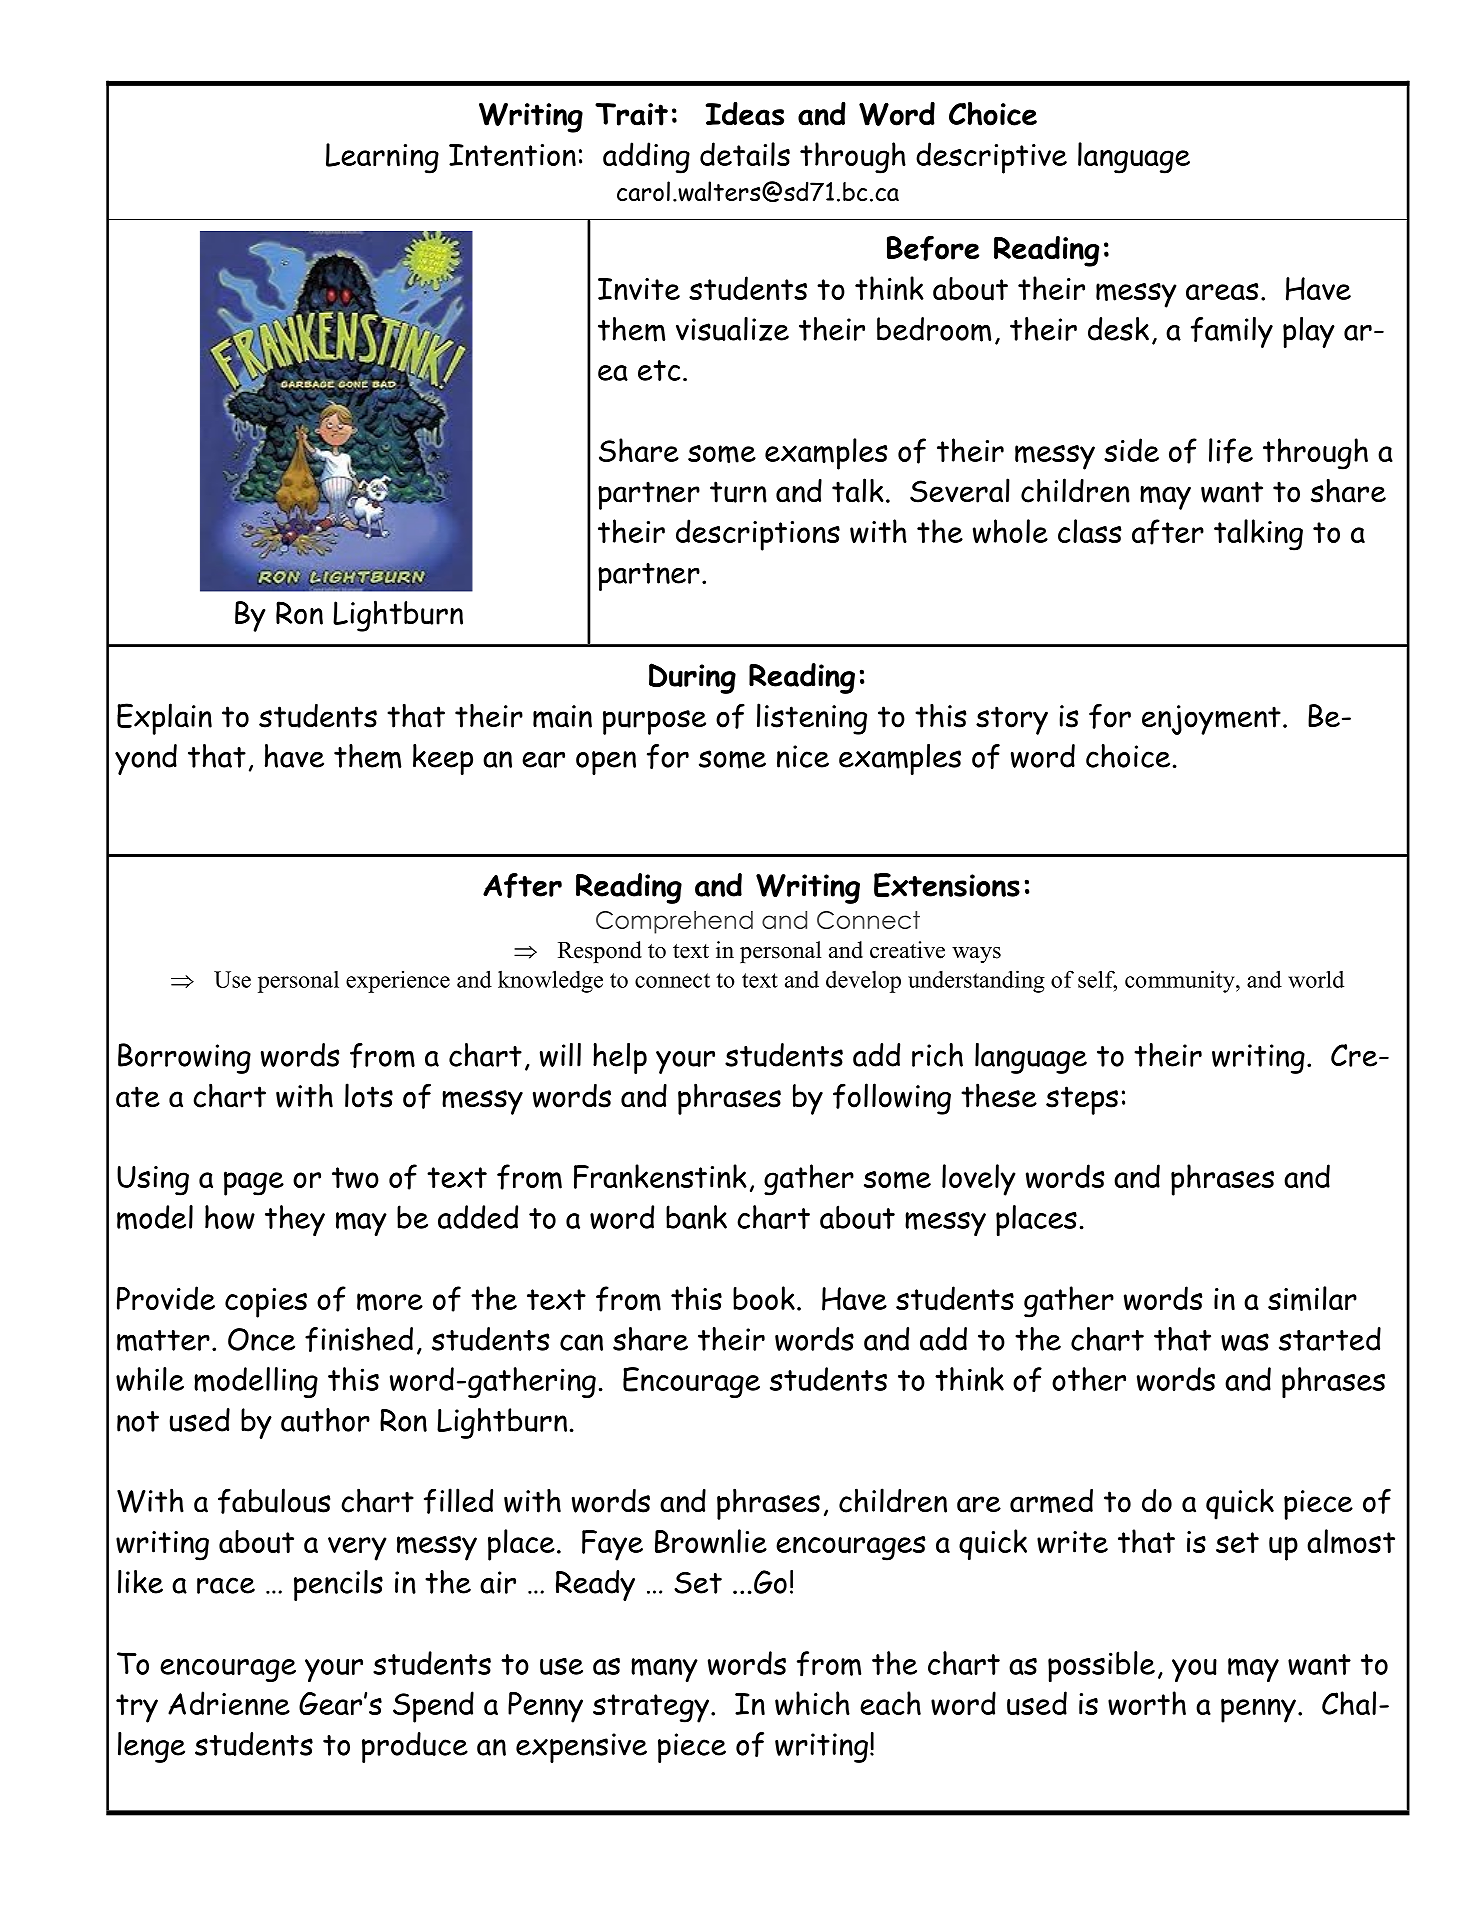  I want to click on experience, so click(398, 982).
